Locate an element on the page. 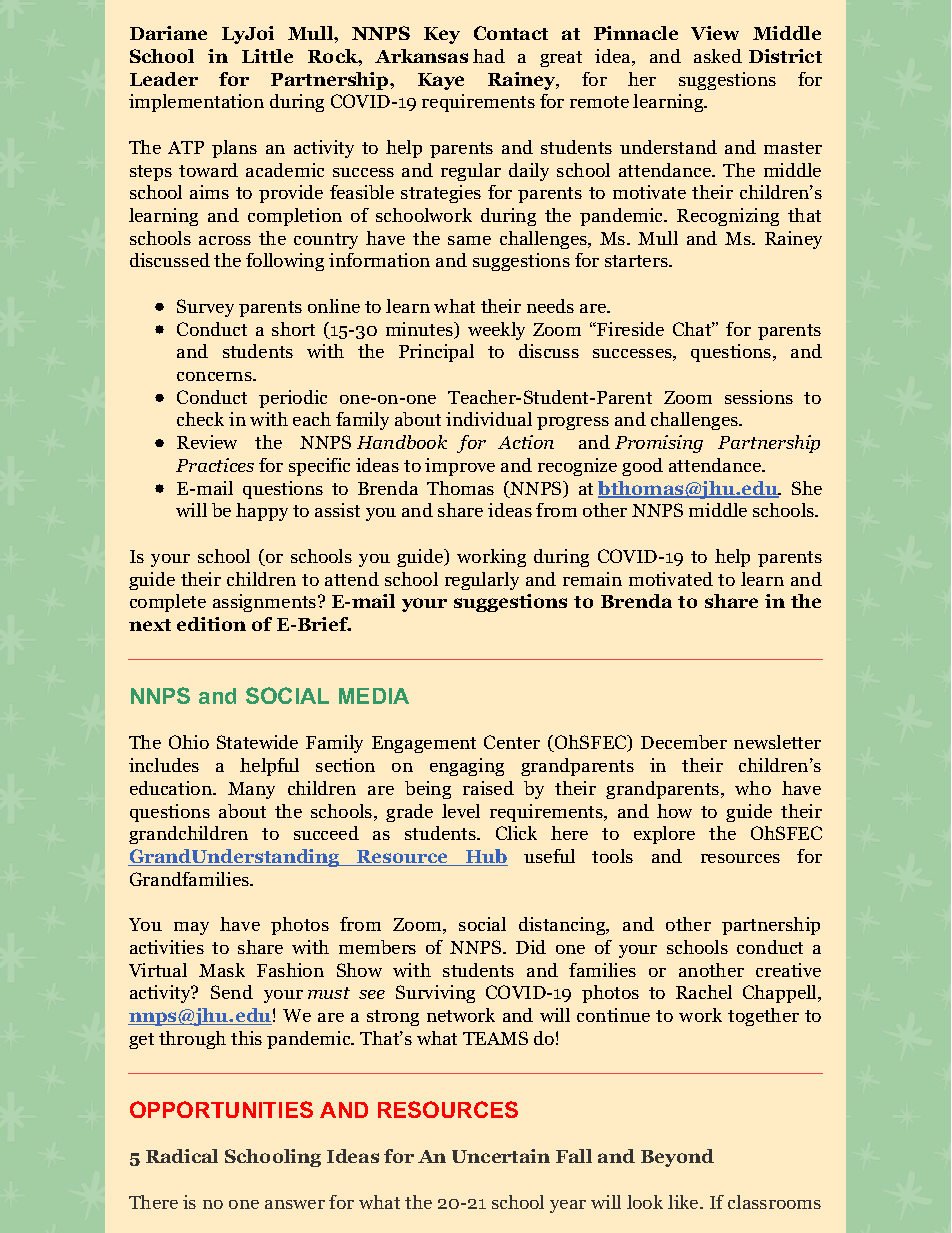 The width and height of the document is (952, 1233). Little is located at coordinates (267, 56).
